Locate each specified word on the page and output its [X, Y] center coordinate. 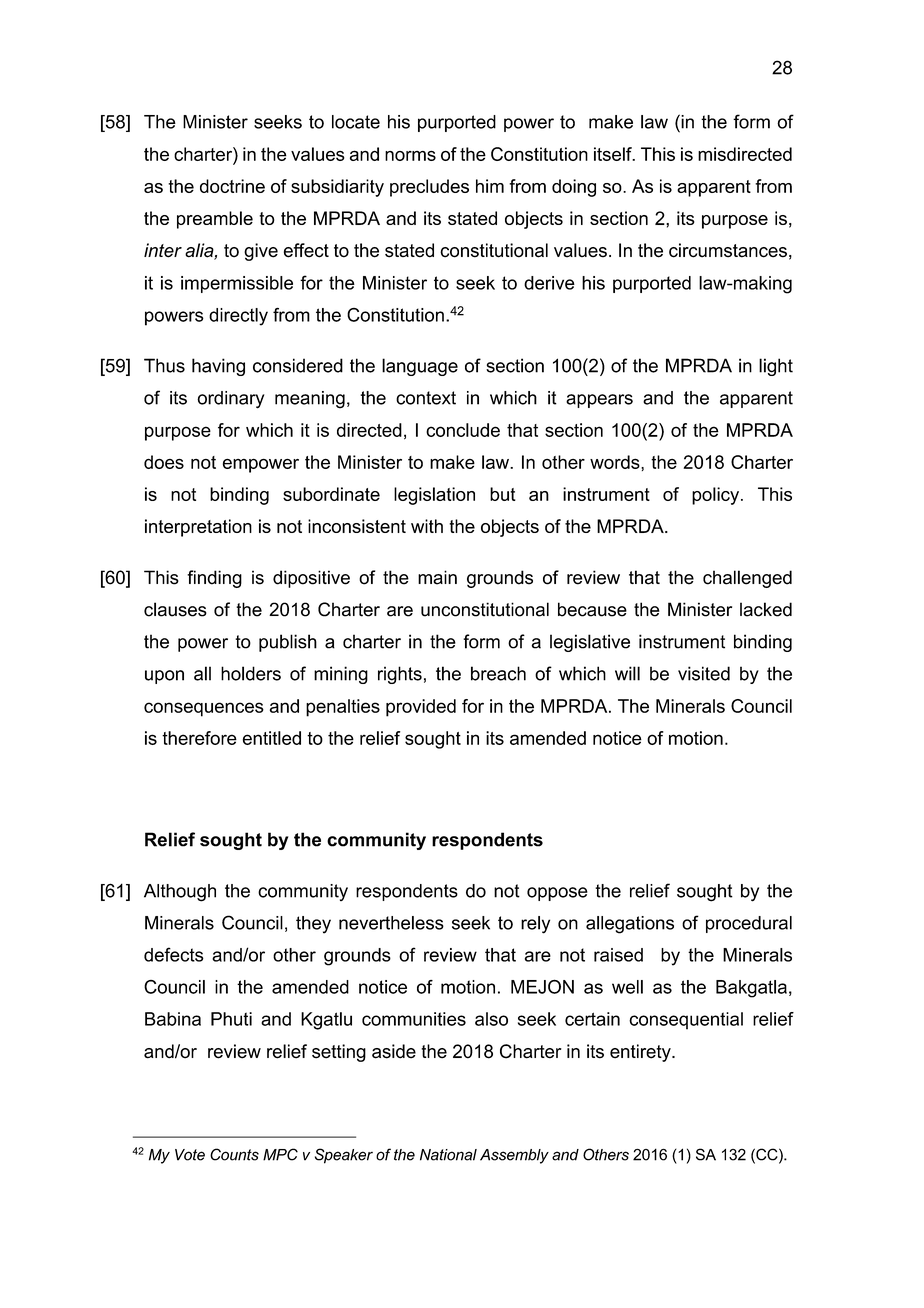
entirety [641, 1053]
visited [704, 673]
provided [421, 708]
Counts [234, 1154]
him [490, 186]
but [503, 494]
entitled [272, 738]
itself [614, 154]
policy [717, 496]
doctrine [232, 186]
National [448, 1155]
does [164, 462]
